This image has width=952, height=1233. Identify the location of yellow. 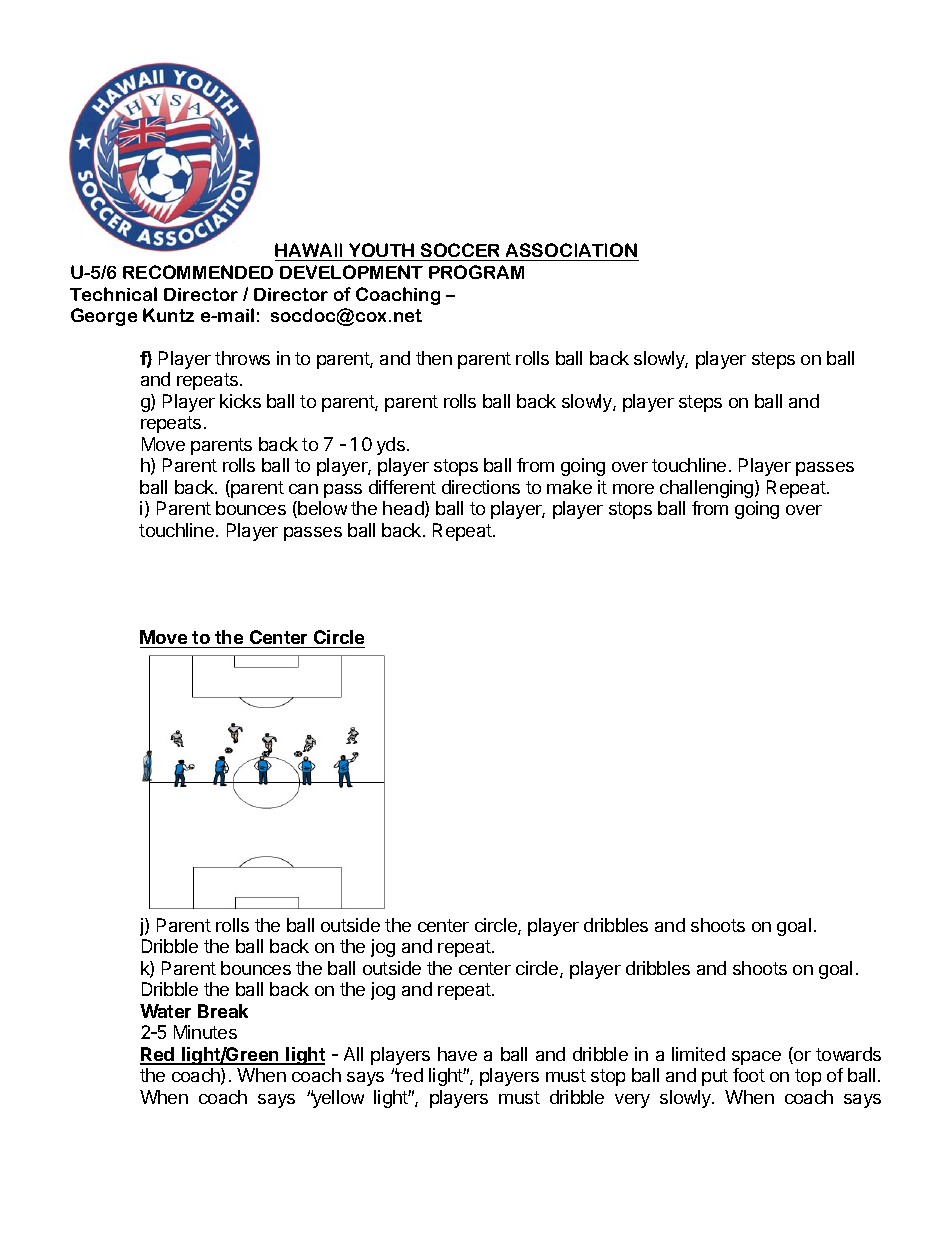
(337, 1099).
